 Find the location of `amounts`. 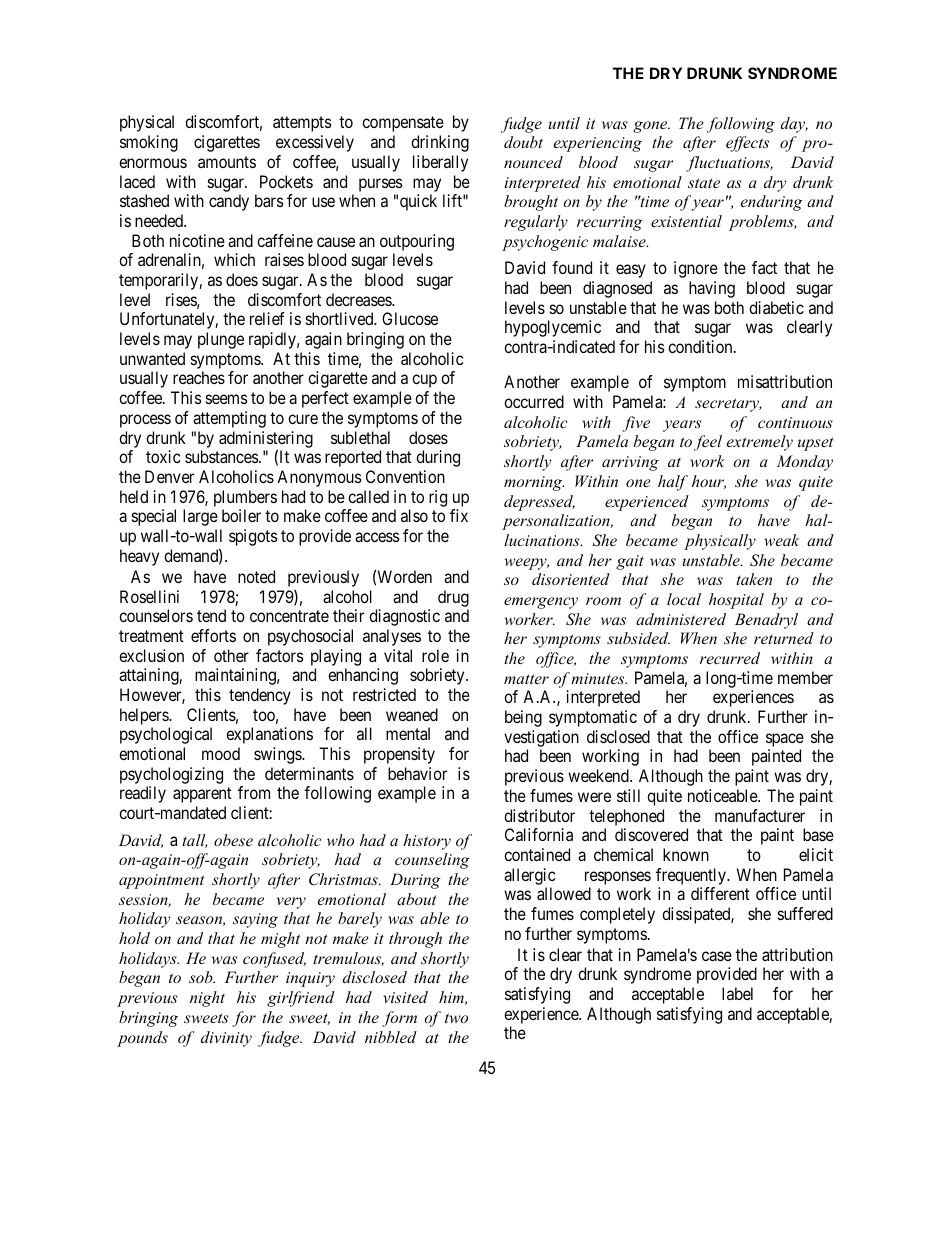

amounts is located at coordinates (227, 162).
